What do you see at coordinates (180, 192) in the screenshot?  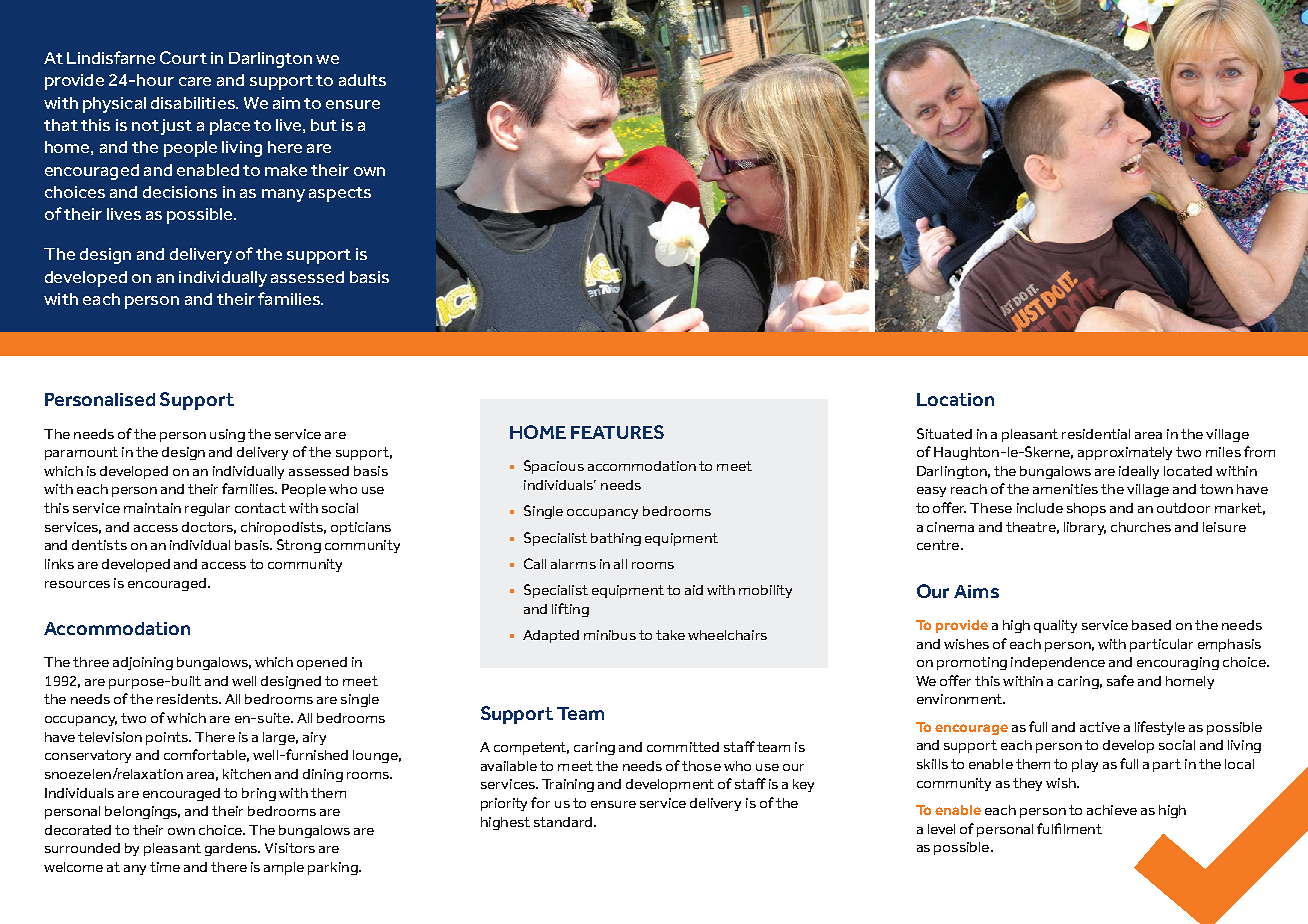 I see `decisions` at bounding box center [180, 192].
